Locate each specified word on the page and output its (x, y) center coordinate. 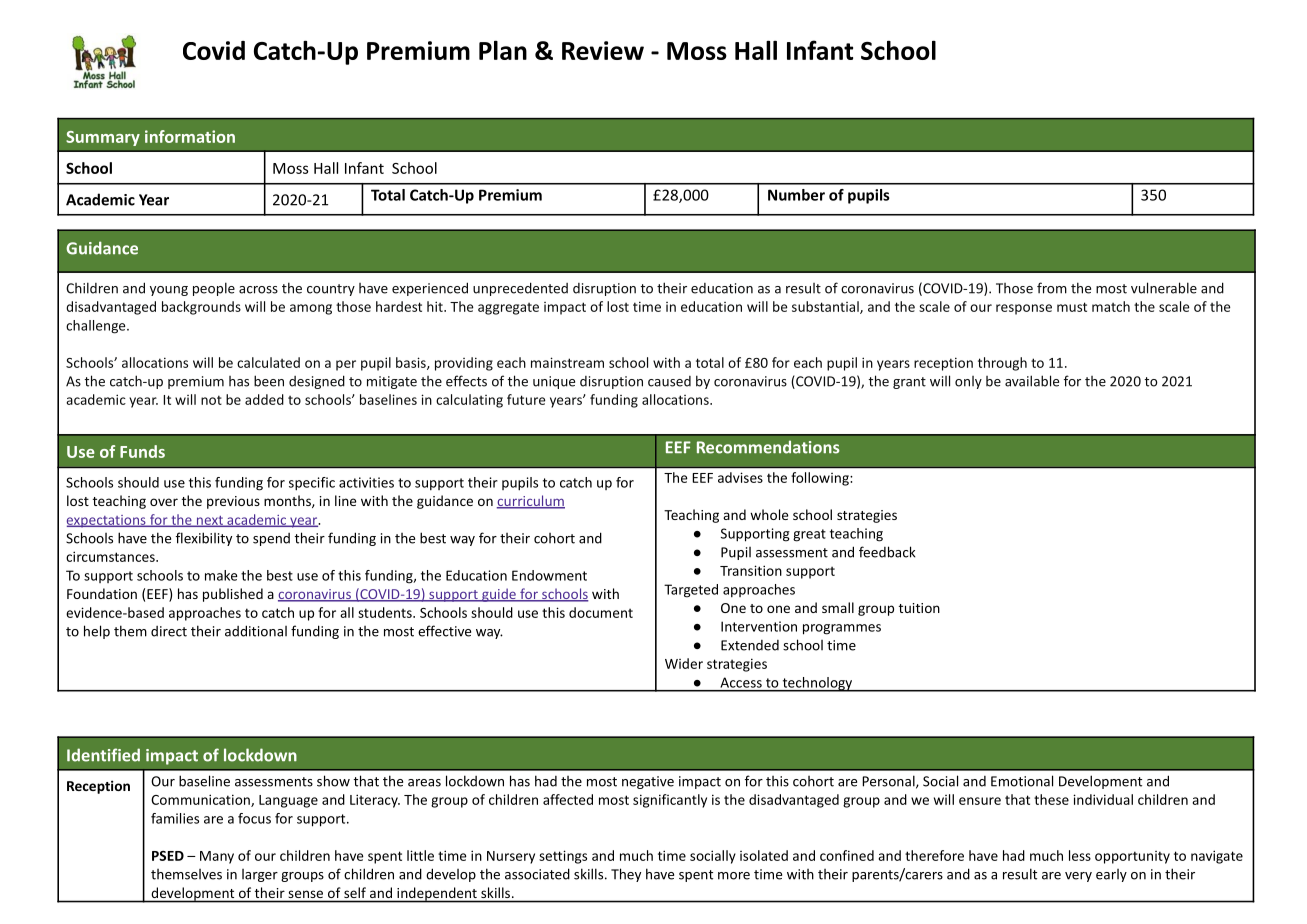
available (1032, 381)
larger (260, 875)
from (1052, 288)
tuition (919, 608)
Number (796, 195)
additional (256, 631)
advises (740, 477)
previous (233, 502)
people (214, 289)
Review (603, 50)
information (190, 136)
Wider (684, 663)
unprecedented (520, 289)
